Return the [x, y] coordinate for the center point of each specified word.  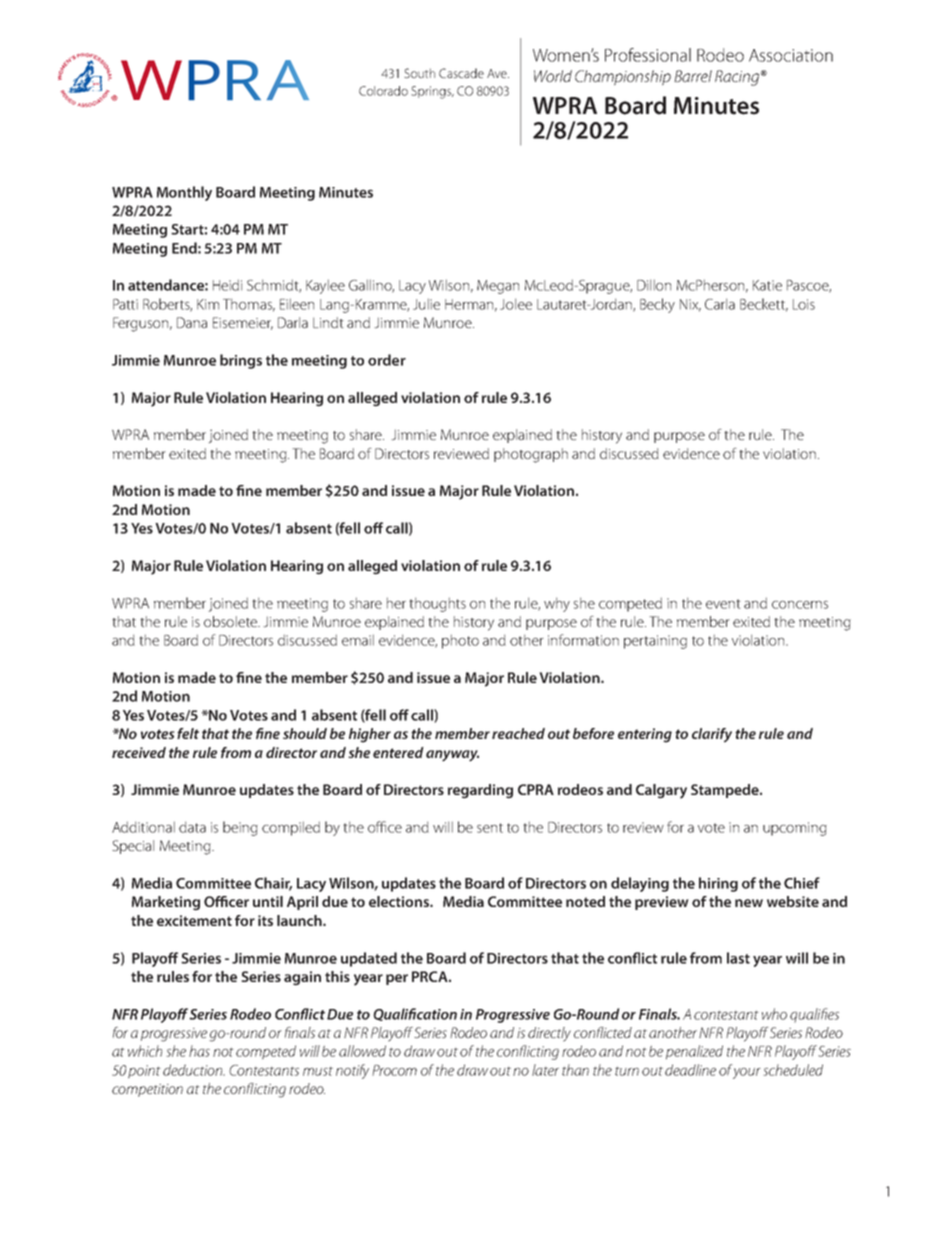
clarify [712, 735]
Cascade [461, 73]
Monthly [184, 193]
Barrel [693, 76]
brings [241, 361]
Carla [720, 304]
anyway [452, 756]
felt [188, 733]
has [199, 1051]
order [387, 360]
